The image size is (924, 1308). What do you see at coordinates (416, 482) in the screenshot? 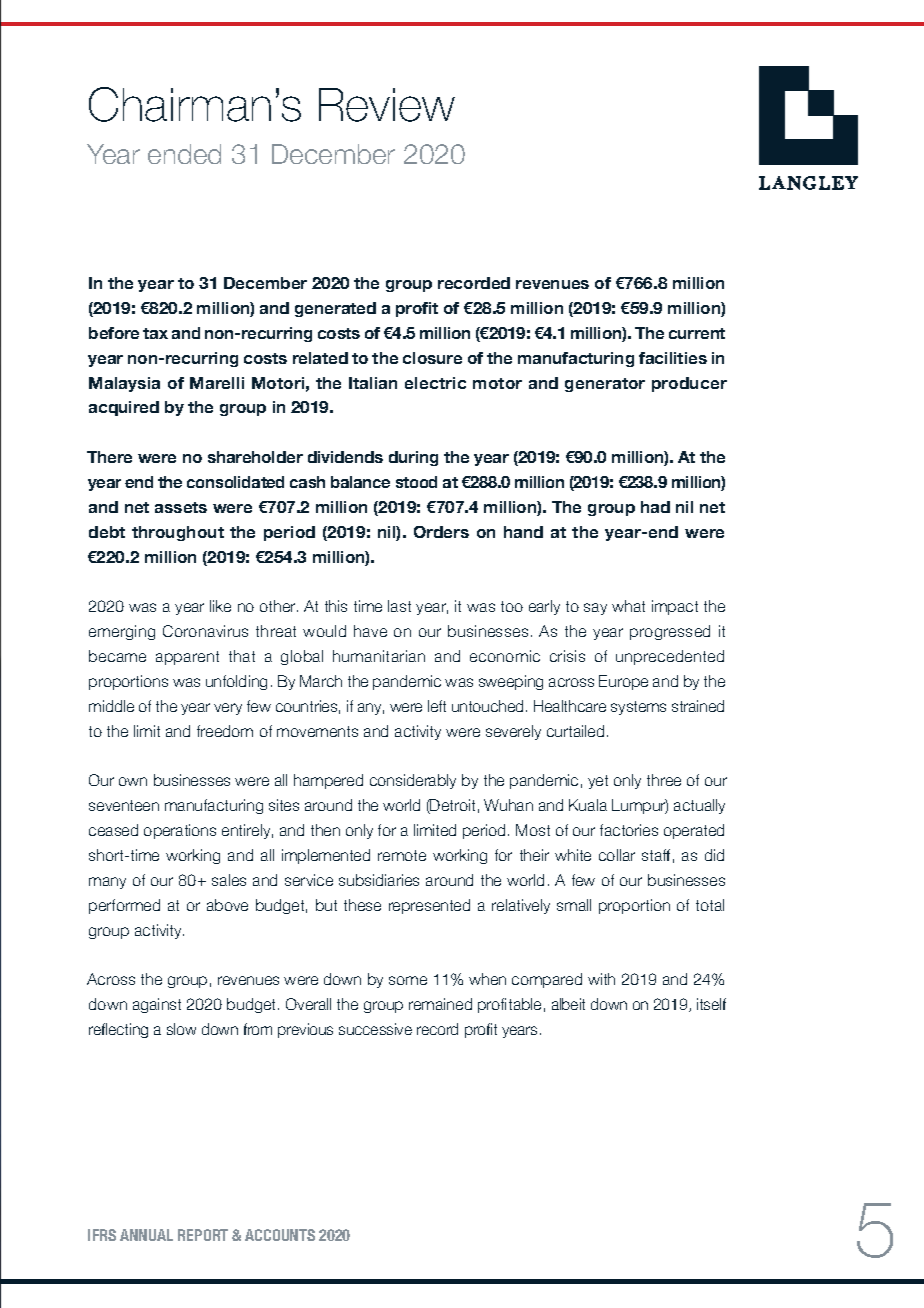
I see `stood` at bounding box center [416, 482].
